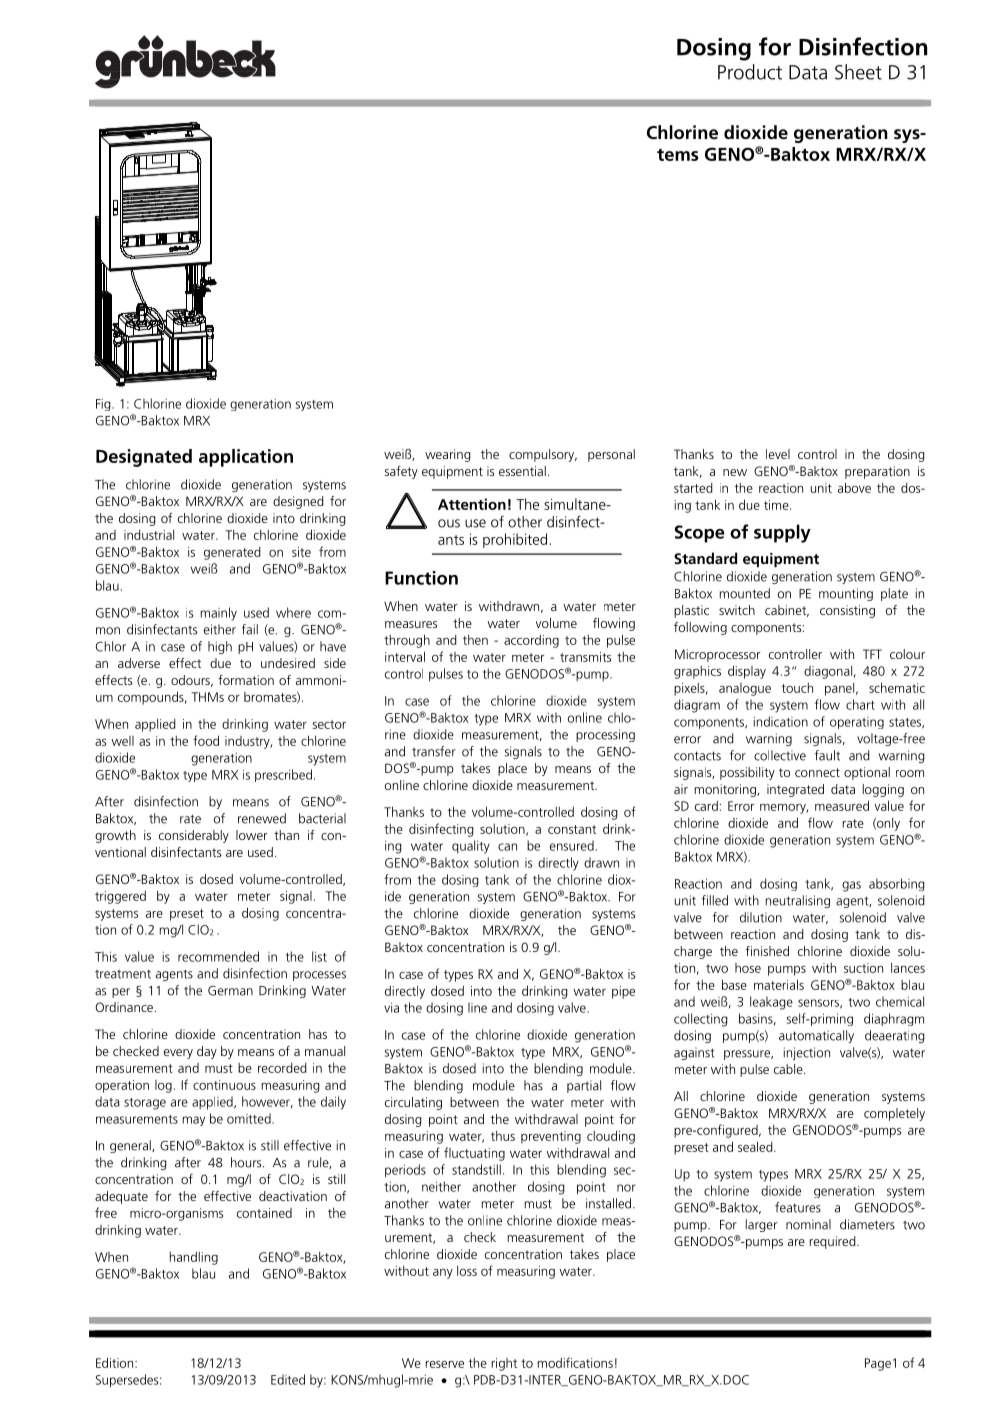  I want to click on Designated, so click(144, 458).
